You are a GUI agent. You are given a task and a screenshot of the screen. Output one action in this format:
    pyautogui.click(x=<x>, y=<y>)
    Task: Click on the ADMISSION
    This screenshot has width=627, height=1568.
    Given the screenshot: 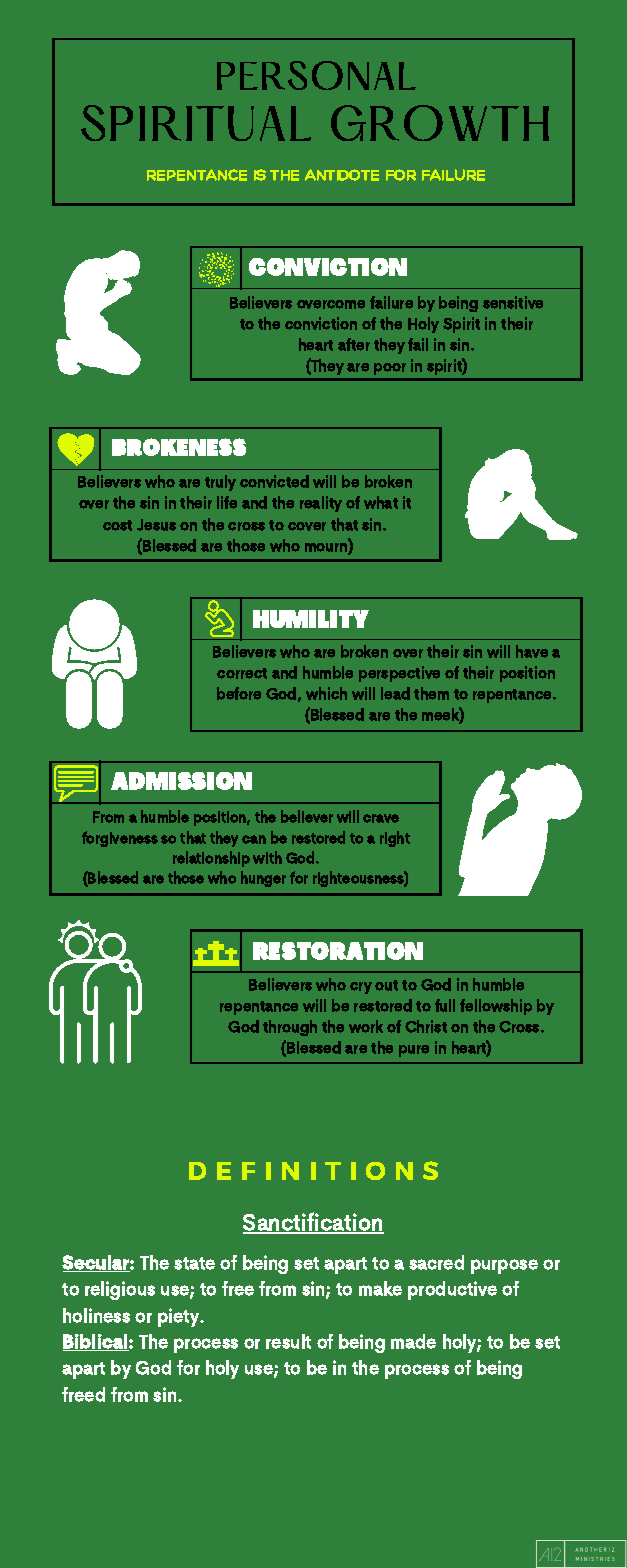 What is the action you would take?
    pyautogui.click(x=181, y=781)
